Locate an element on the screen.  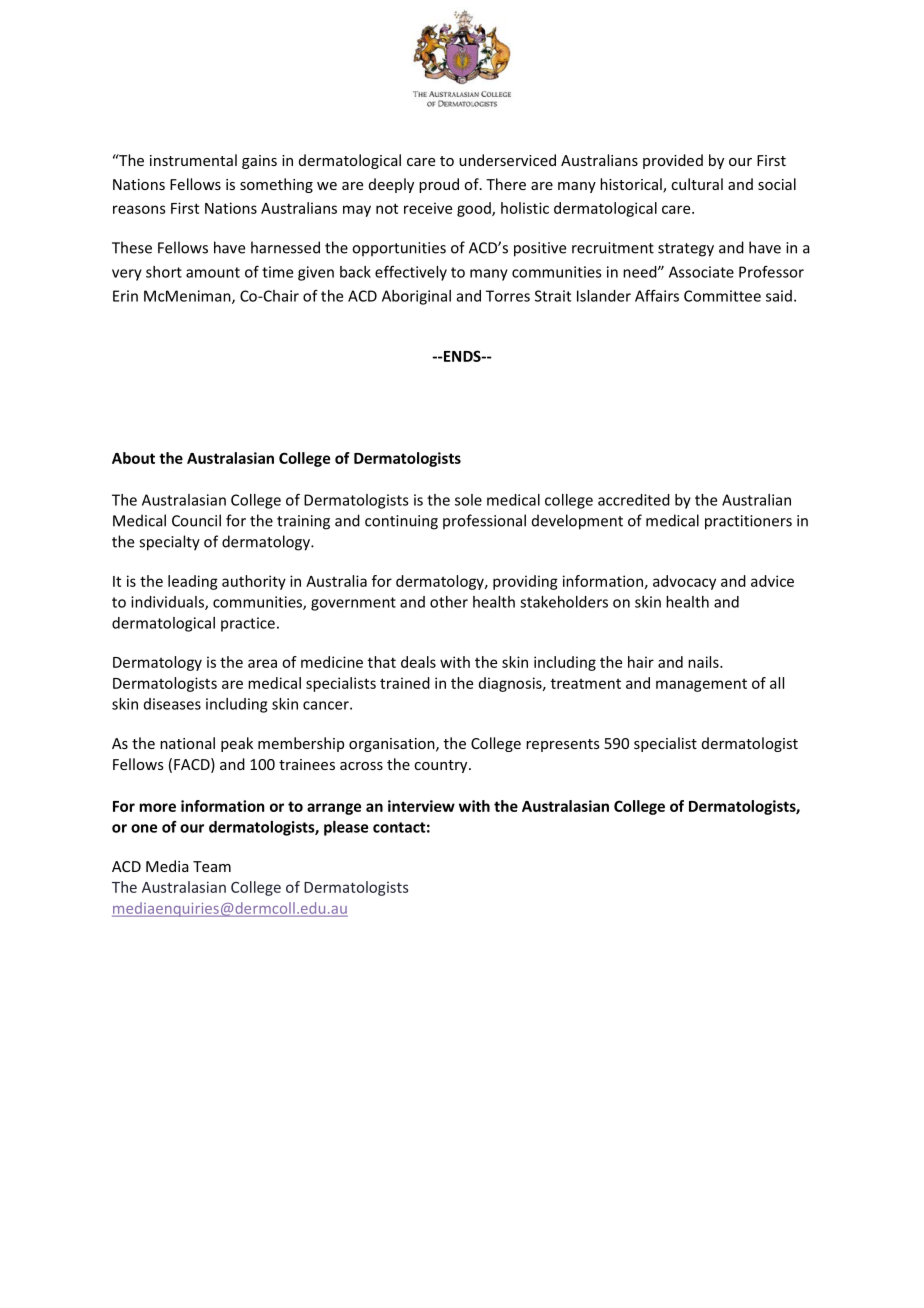
sole is located at coordinates (468, 500).
